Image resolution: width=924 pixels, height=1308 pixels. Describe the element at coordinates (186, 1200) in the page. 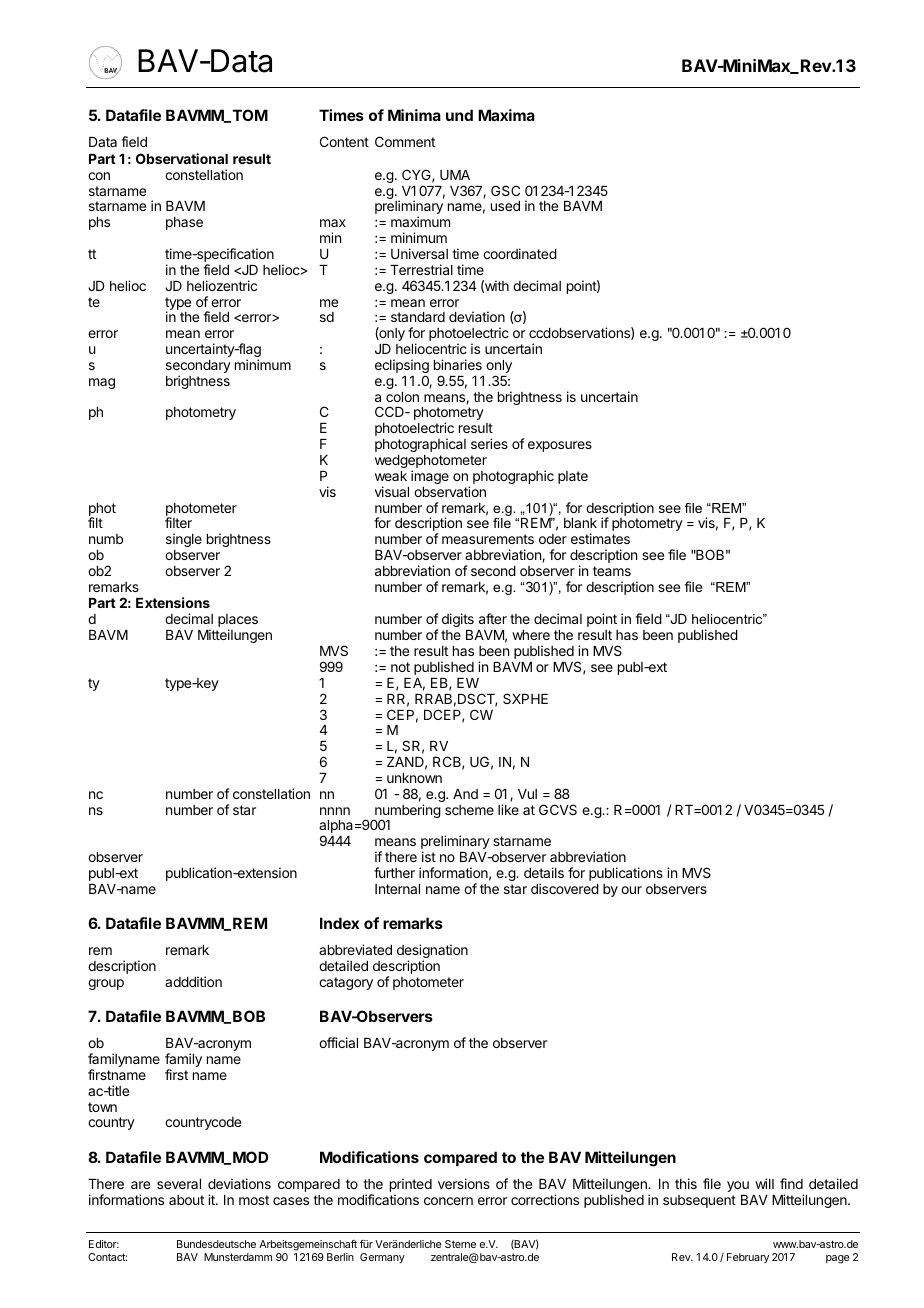

I see `about` at that location.
